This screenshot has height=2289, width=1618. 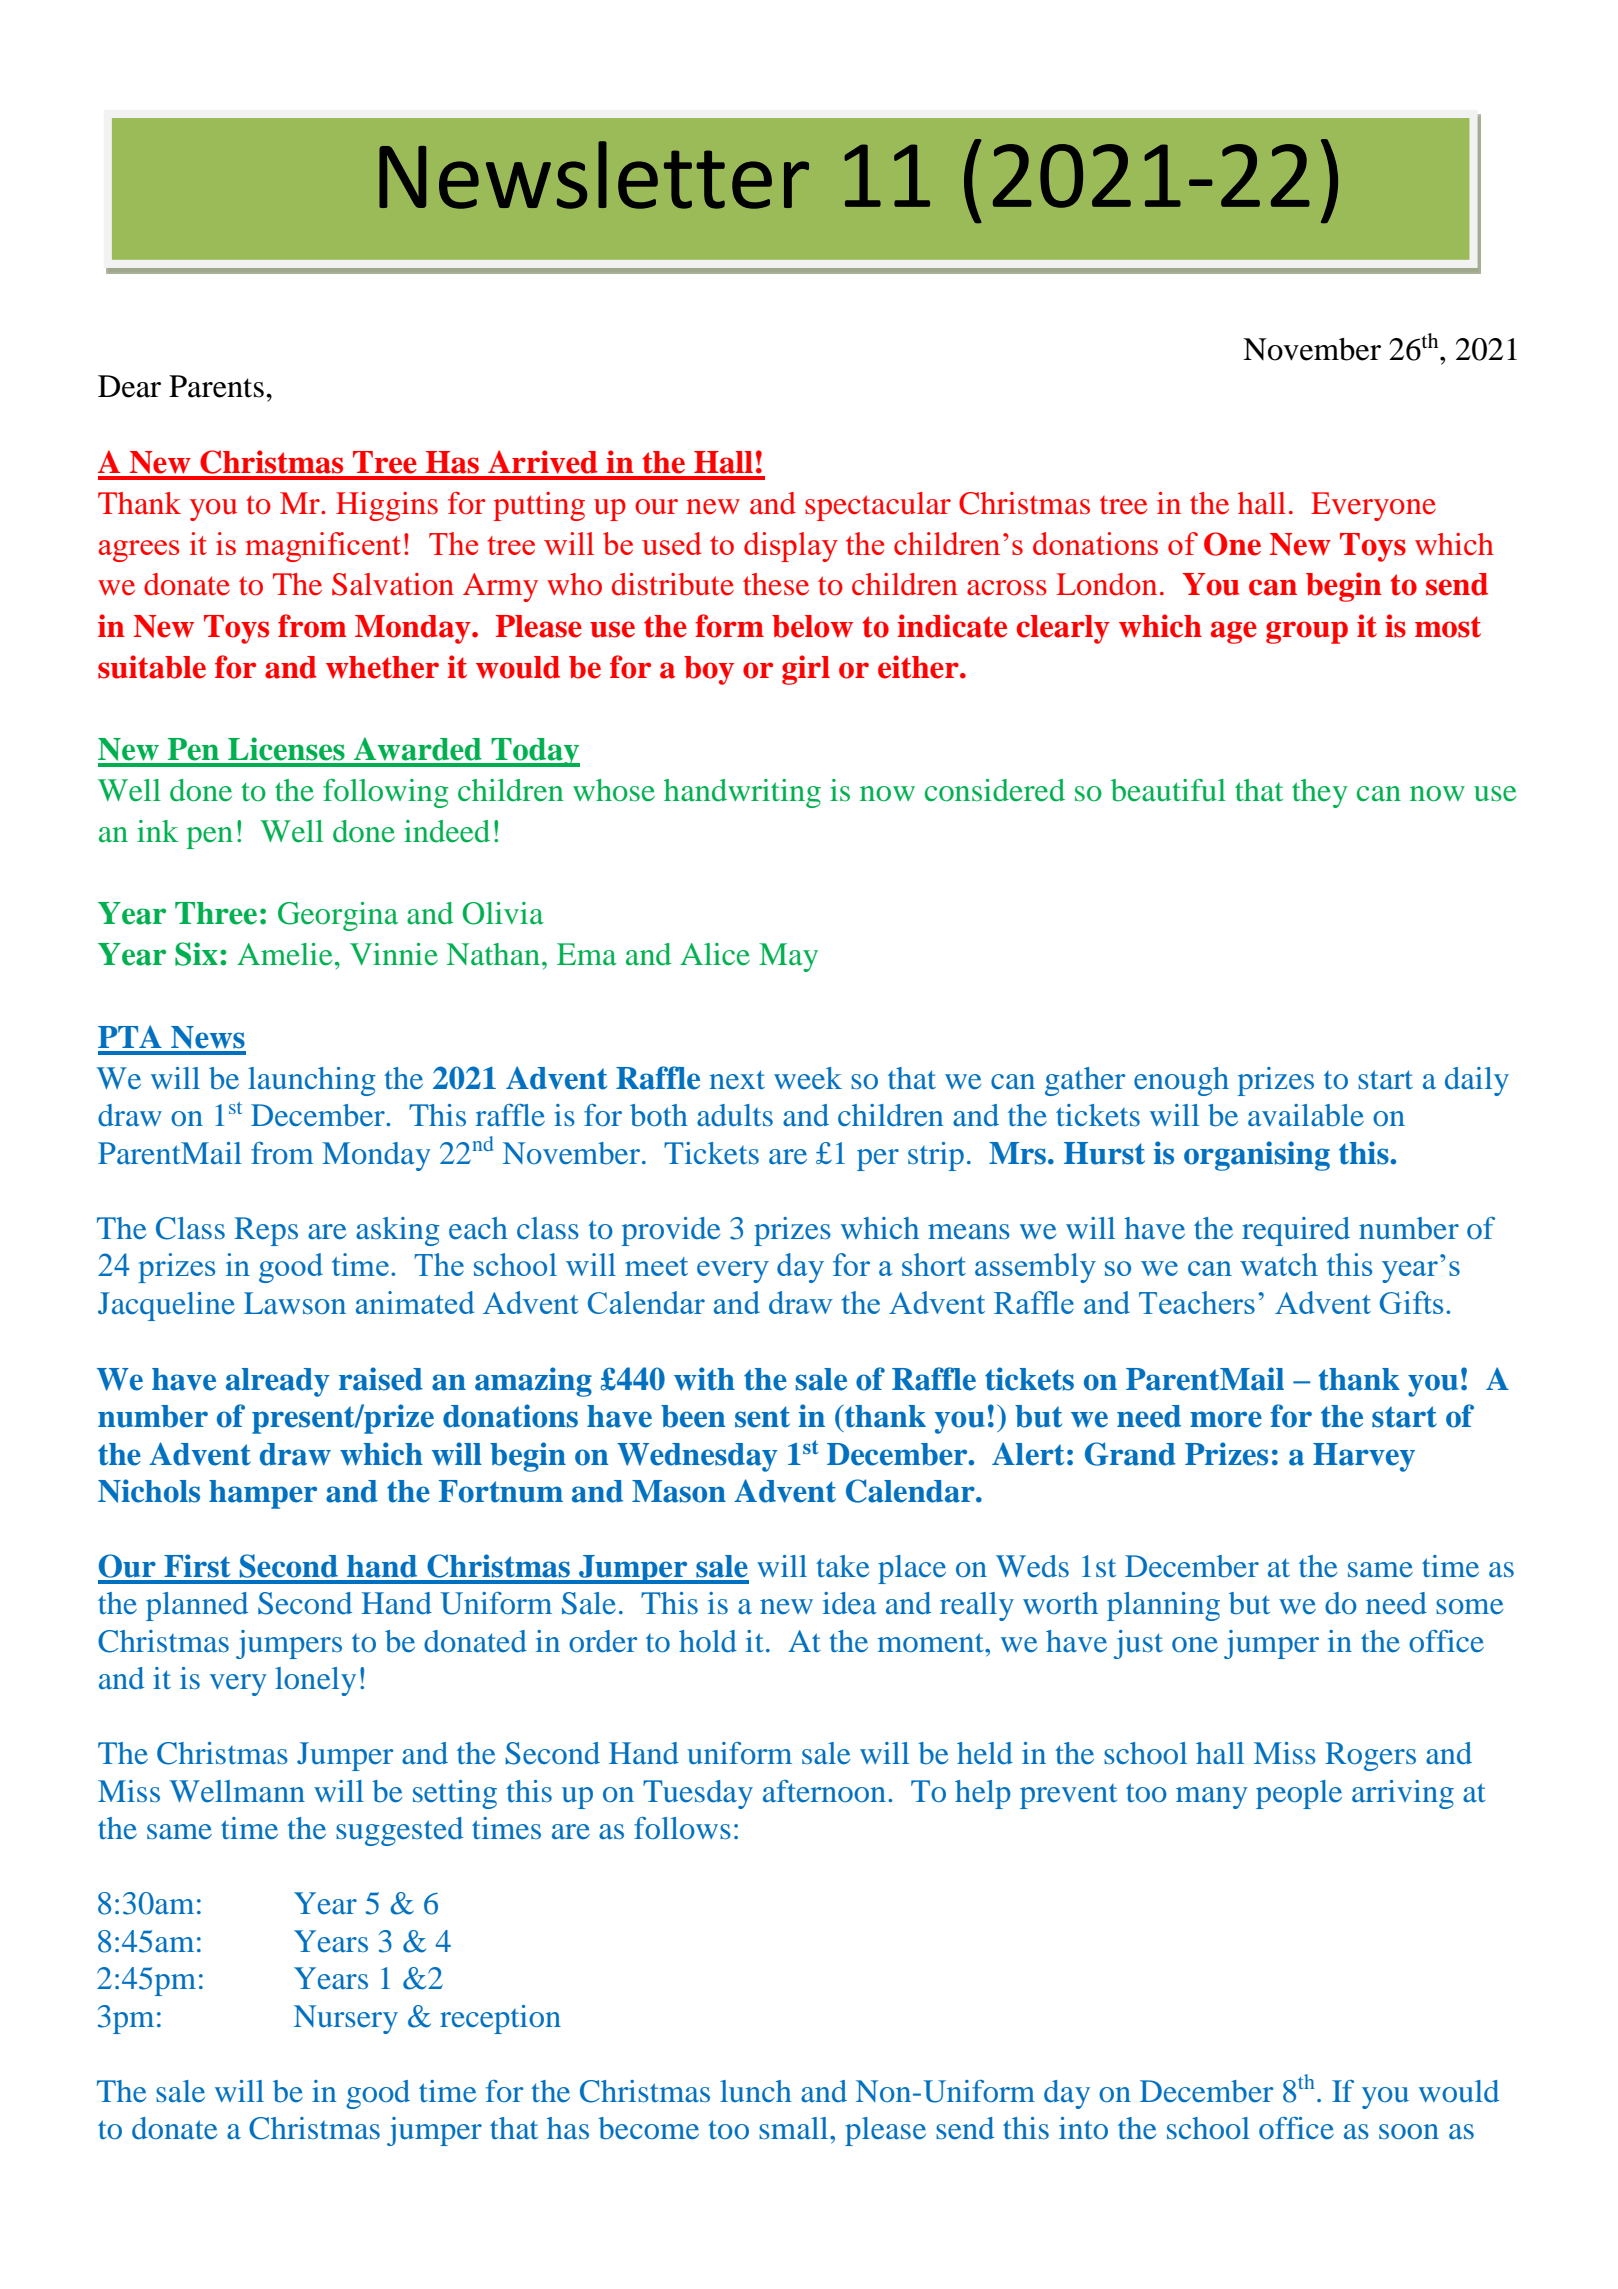 I want to click on Nursery, so click(x=346, y=2019).
